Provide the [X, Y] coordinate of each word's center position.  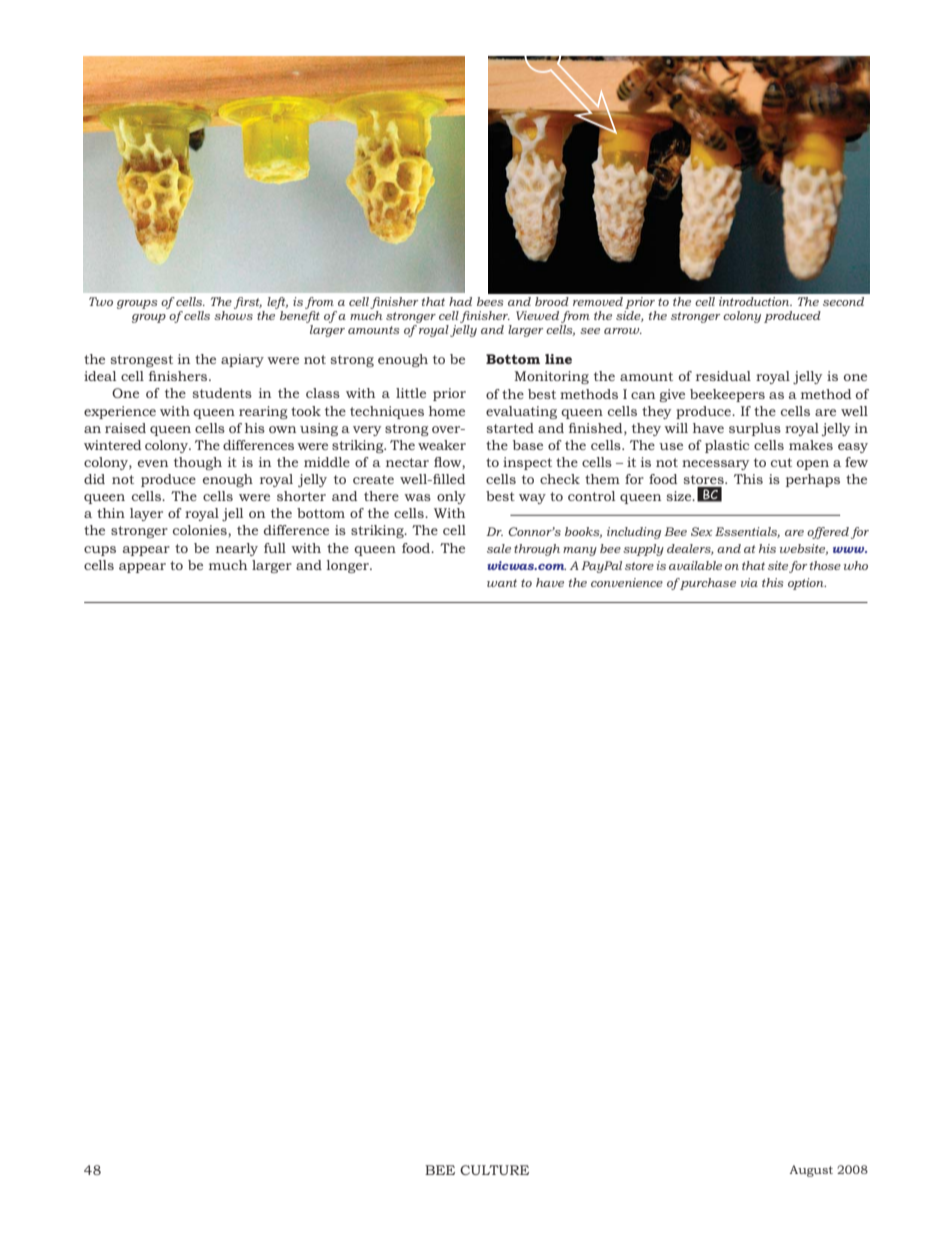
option [807, 584]
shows [233, 315]
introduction [755, 301]
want [502, 583]
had [460, 301]
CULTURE [494, 1170]
